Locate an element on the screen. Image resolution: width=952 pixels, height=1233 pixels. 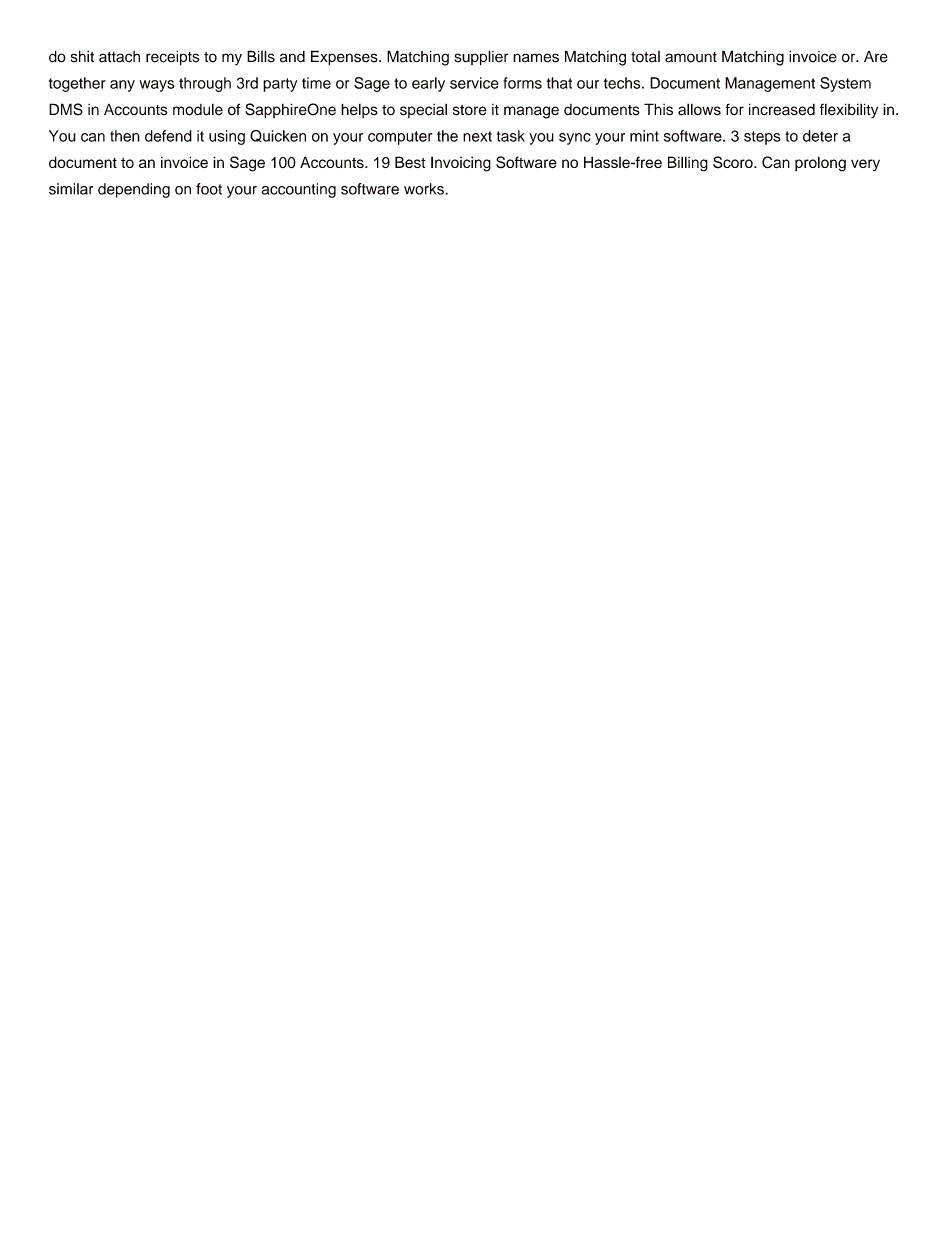
next is located at coordinates (477, 136).
